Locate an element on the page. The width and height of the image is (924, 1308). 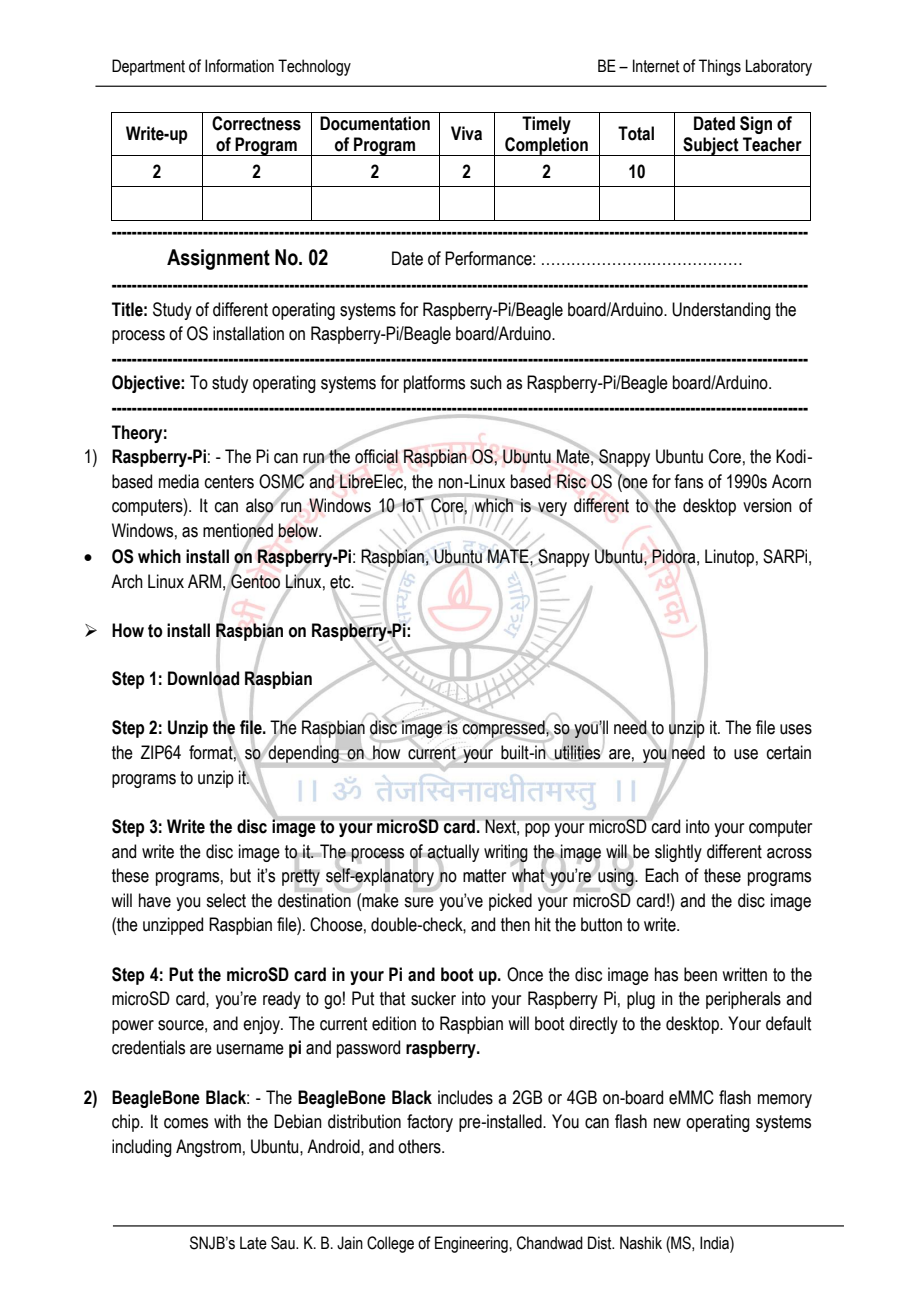
Download is located at coordinates (203, 678).
